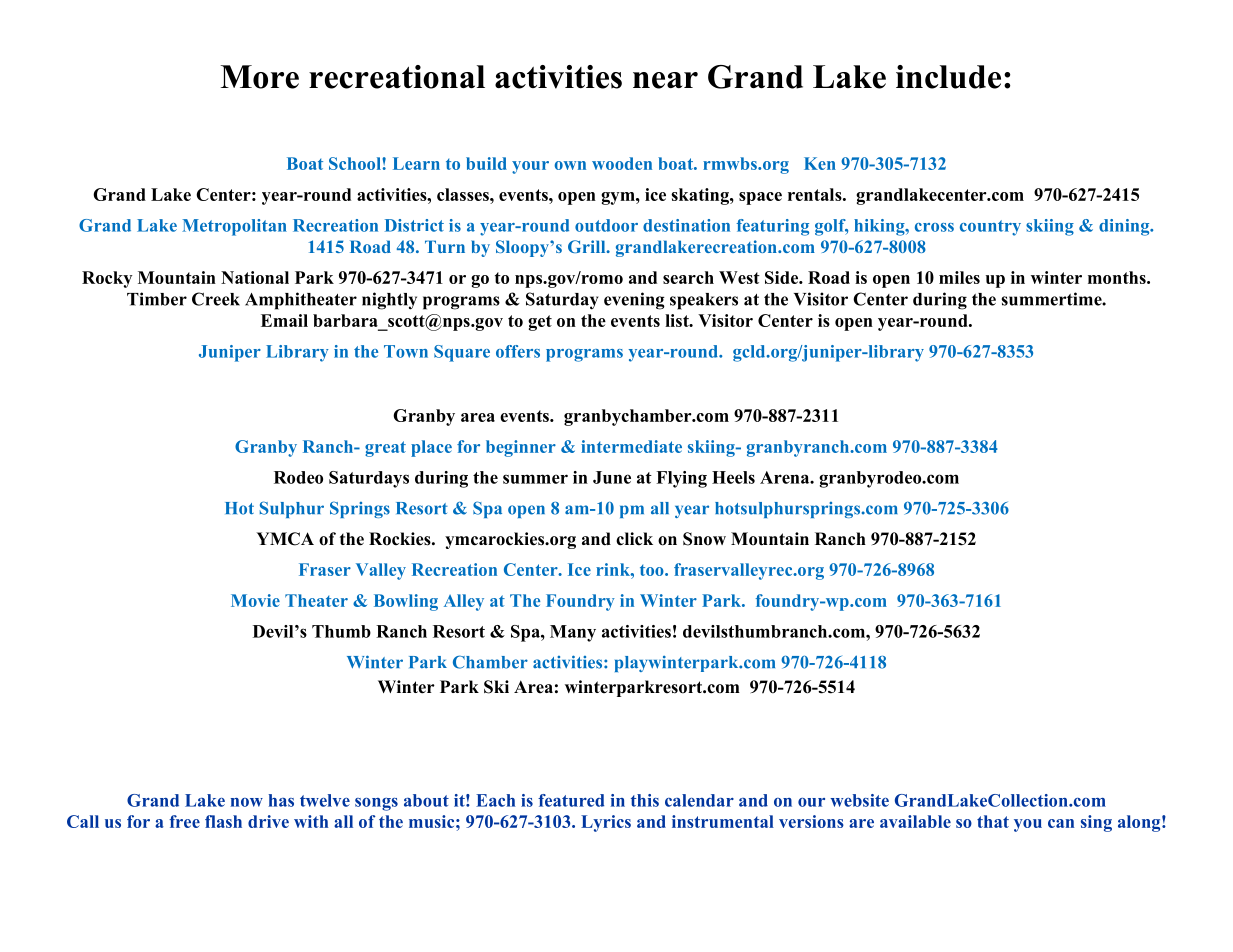 The image size is (1233, 952). Describe the element at coordinates (406, 602) in the screenshot. I see `Bowling` at that location.
